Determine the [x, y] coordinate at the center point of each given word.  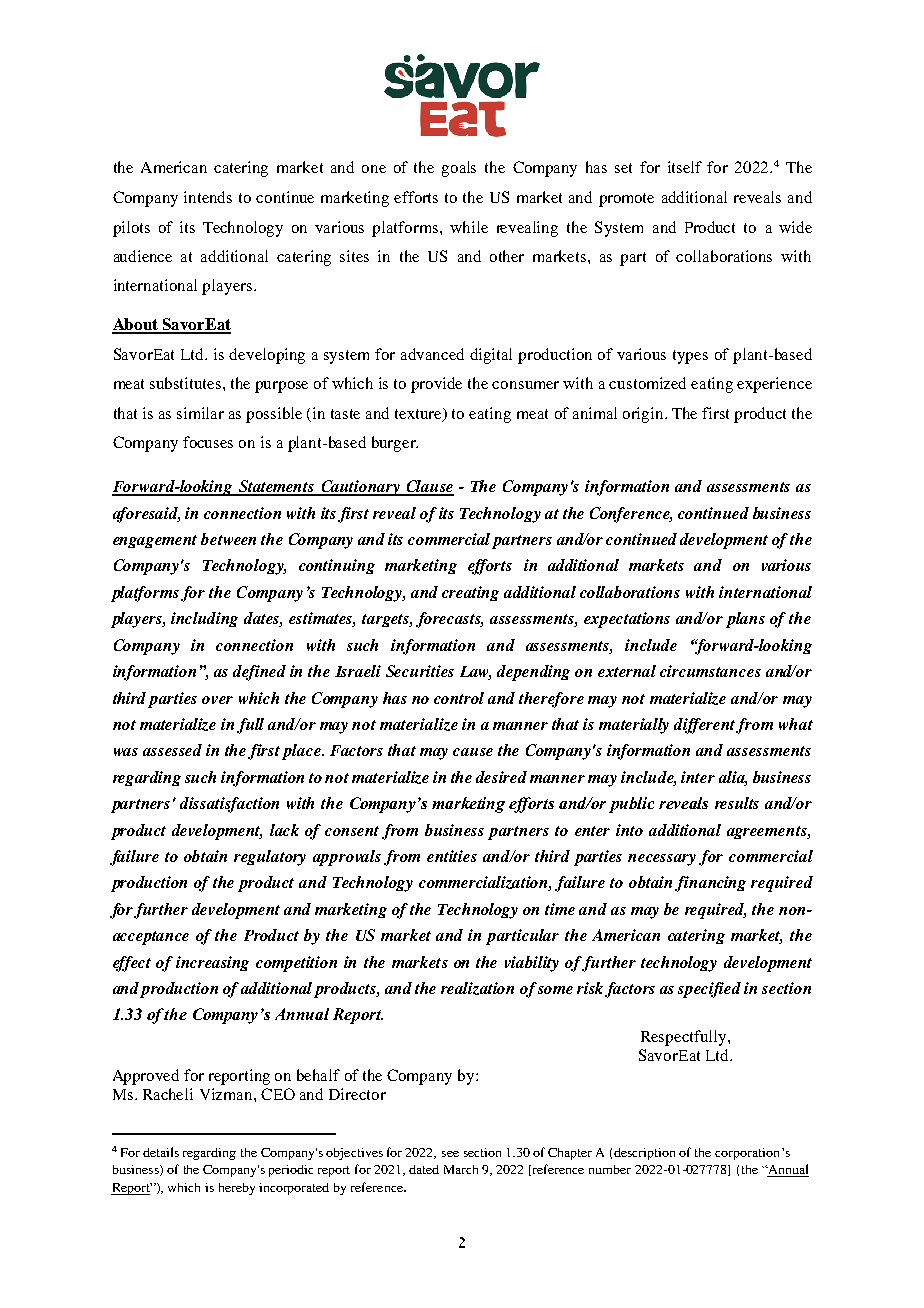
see [450, 1154]
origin [644, 415]
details [161, 1152]
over [217, 700]
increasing [212, 963]
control [459, 698]
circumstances [710, 671]
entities [452, 856]
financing [710, 884]
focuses [208, 442]
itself [685, 167]
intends [208, 197]
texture [420, 414]
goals [459, 169]
